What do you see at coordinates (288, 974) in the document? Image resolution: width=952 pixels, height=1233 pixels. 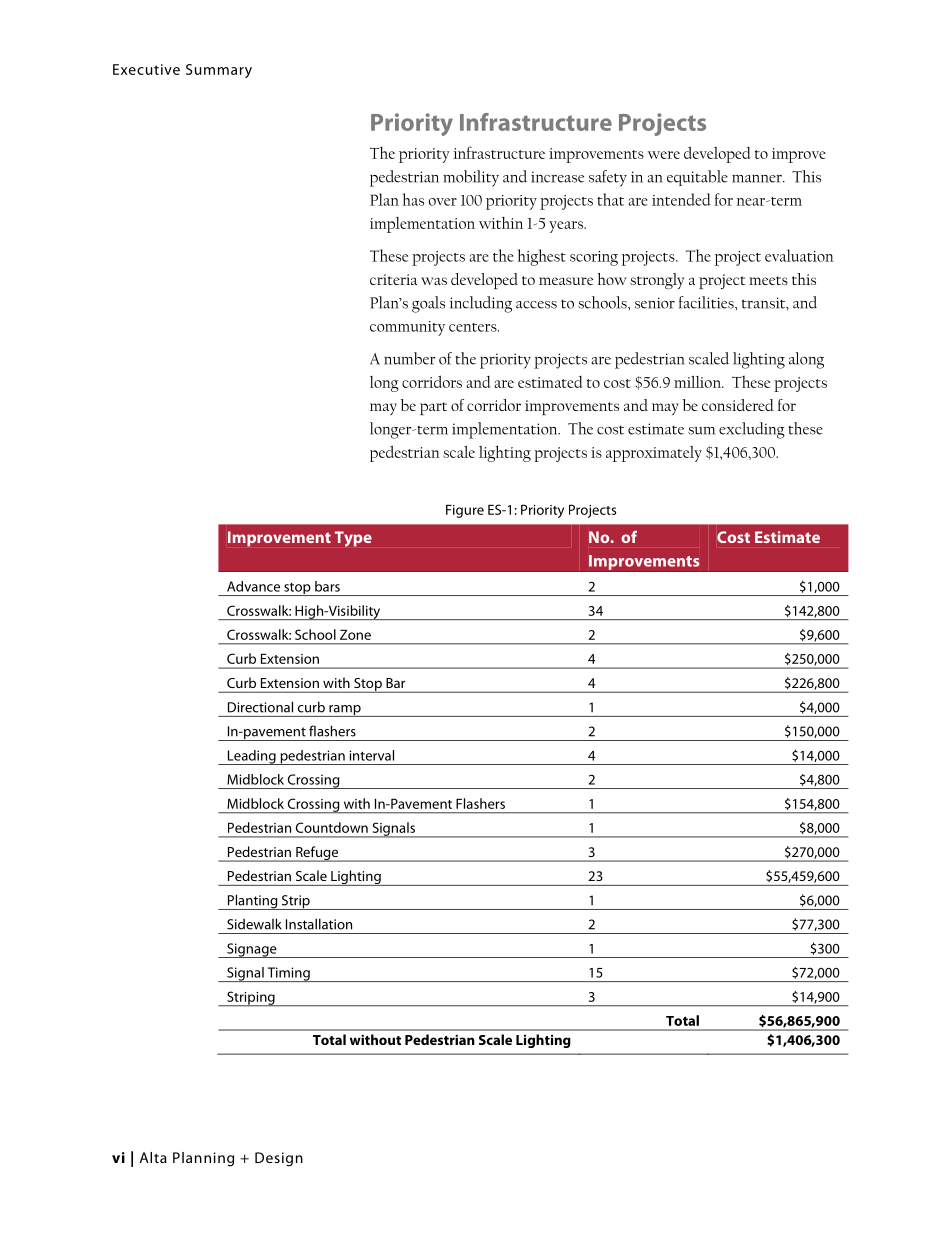 I see `Timing` at bounding box center [288, 974].
